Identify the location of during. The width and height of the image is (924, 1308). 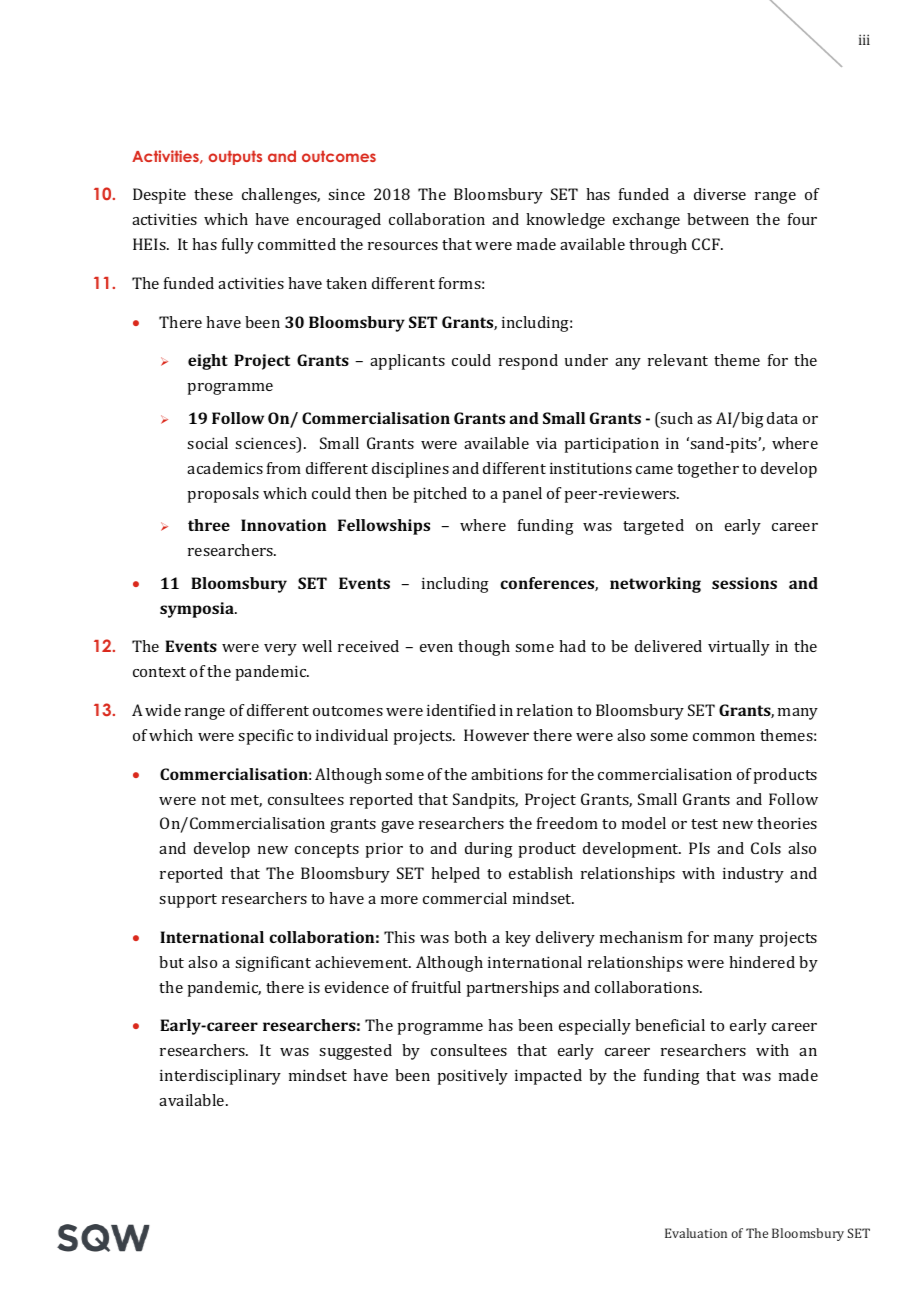
(489, 850).
